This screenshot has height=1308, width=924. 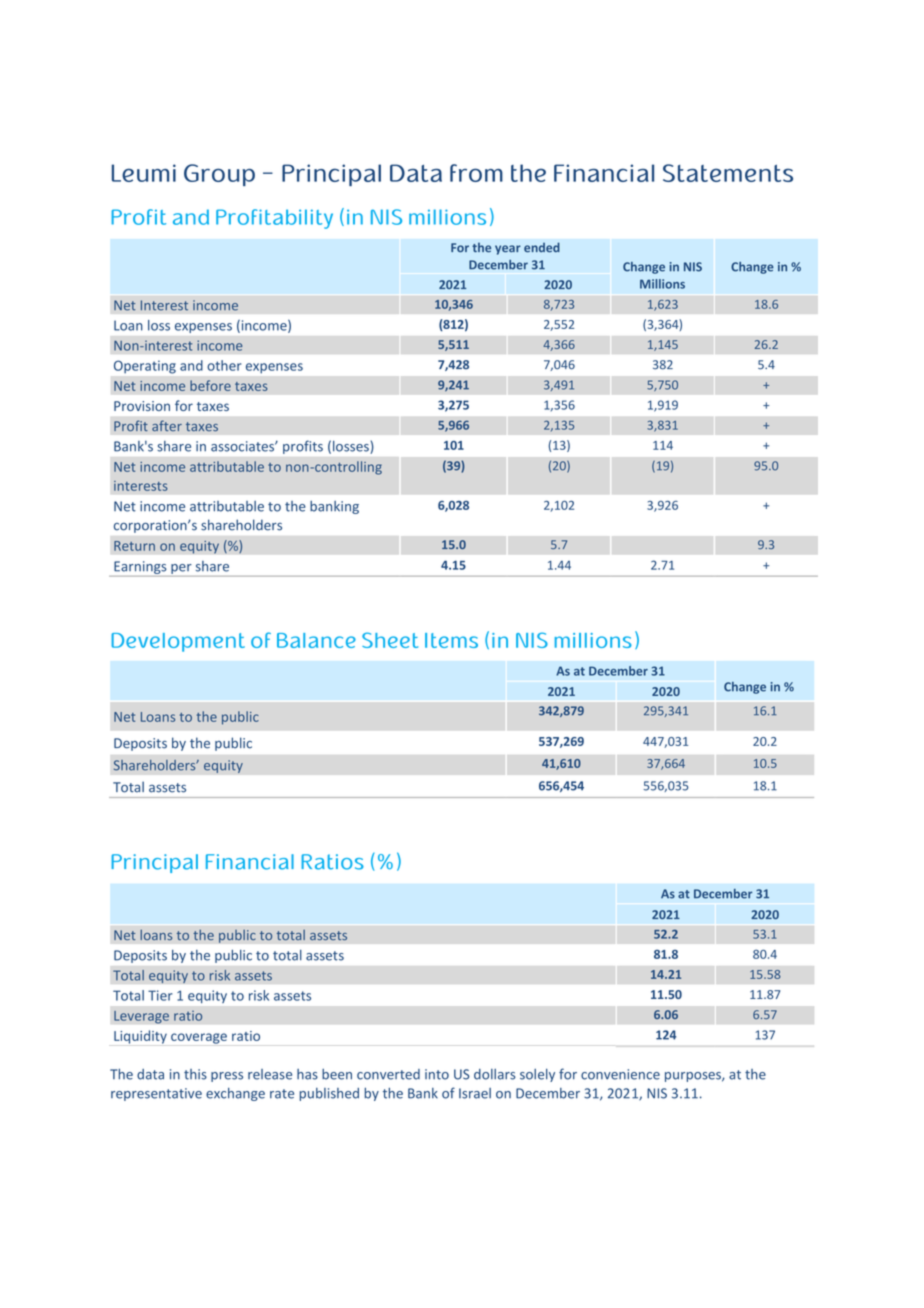 What do you see at coordinates (390, 640) in the screenshot?
I see `Sheet` at bounding box center [390, 640].
